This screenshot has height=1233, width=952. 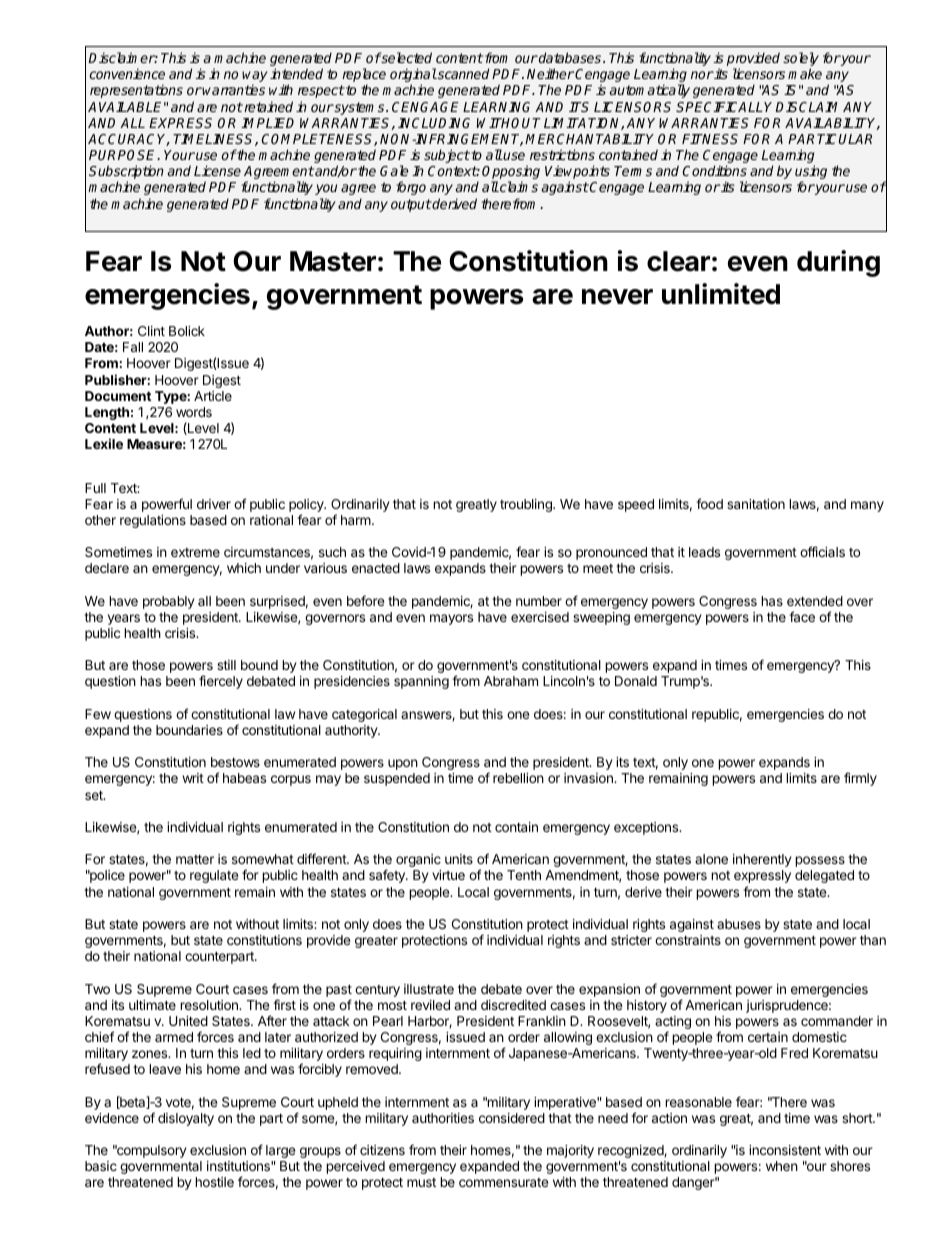 What do you see at coordinates (462, 73) in the screenshot?
I see `scanned` at bounding box center [462, 73].
